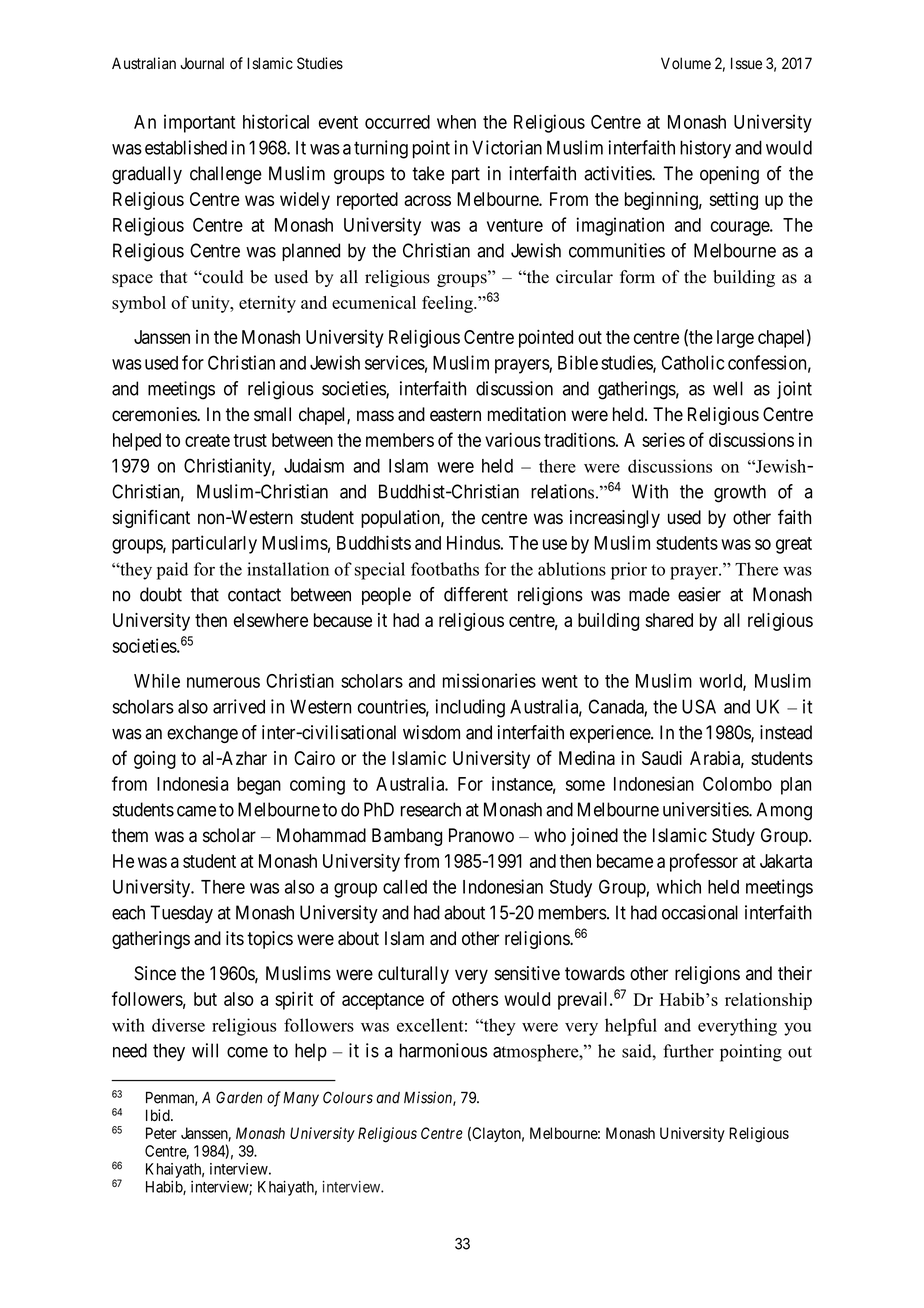 Image resolution: width=924 pixels, height=1308 pixels. I want to click on important, so click(199, 123).
